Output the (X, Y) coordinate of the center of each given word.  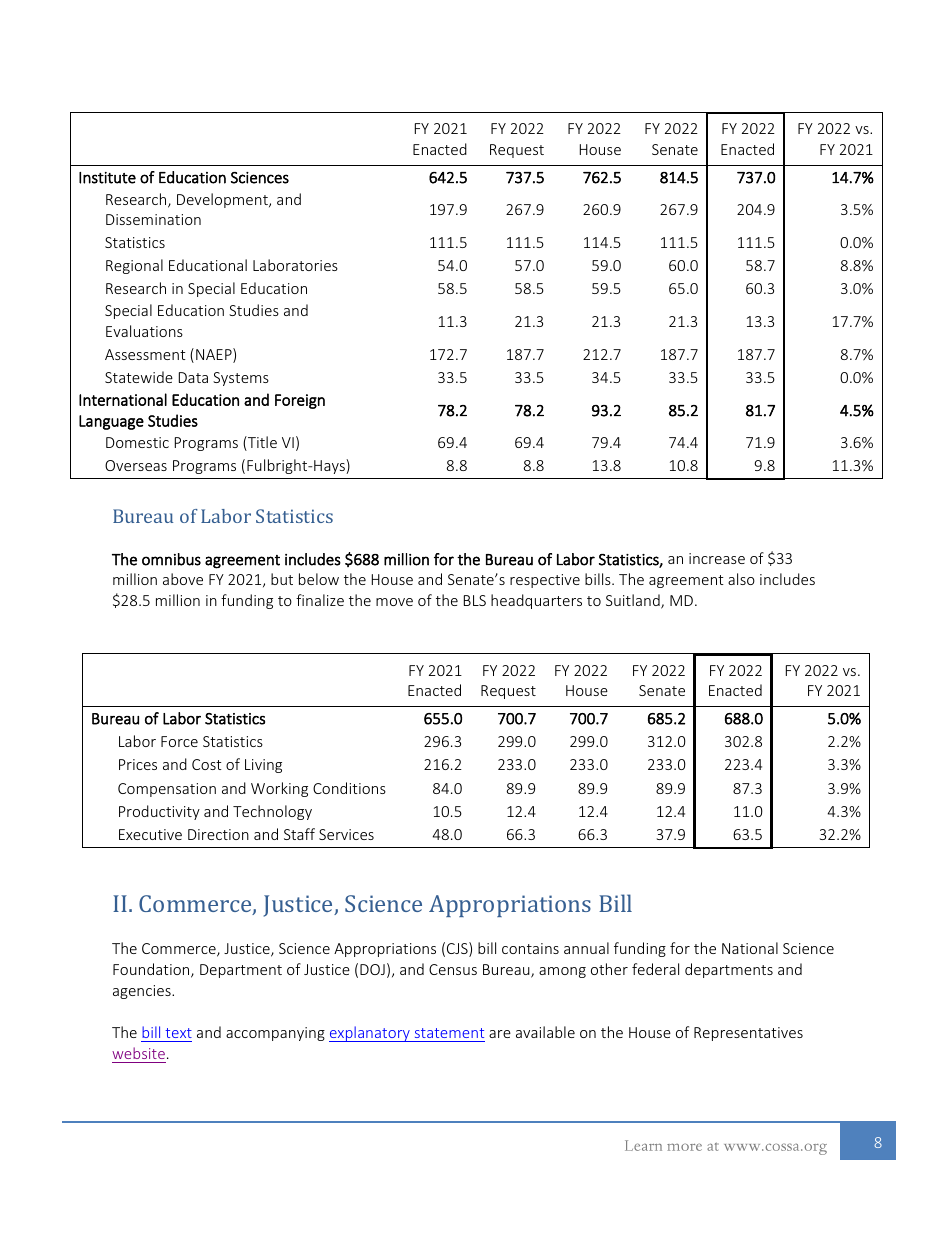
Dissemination (153, 219)
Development (223, 200)
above (183, 579)
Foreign (300, 401)
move (394, 602)
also (741, 579)
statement (449, 1033)
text (178, 1033)
